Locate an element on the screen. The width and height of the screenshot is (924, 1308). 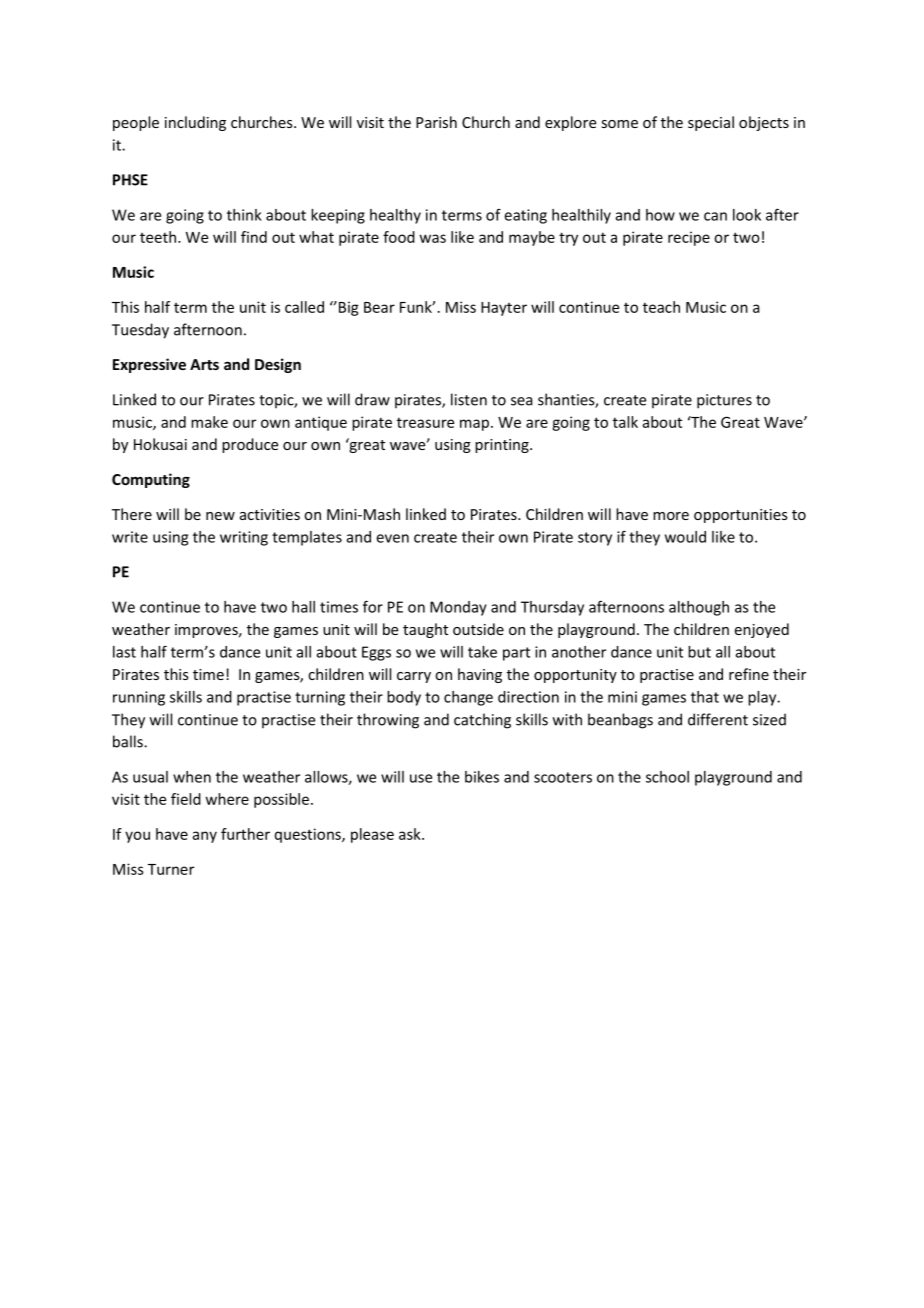
ask is located at coordinates (411, 834).
